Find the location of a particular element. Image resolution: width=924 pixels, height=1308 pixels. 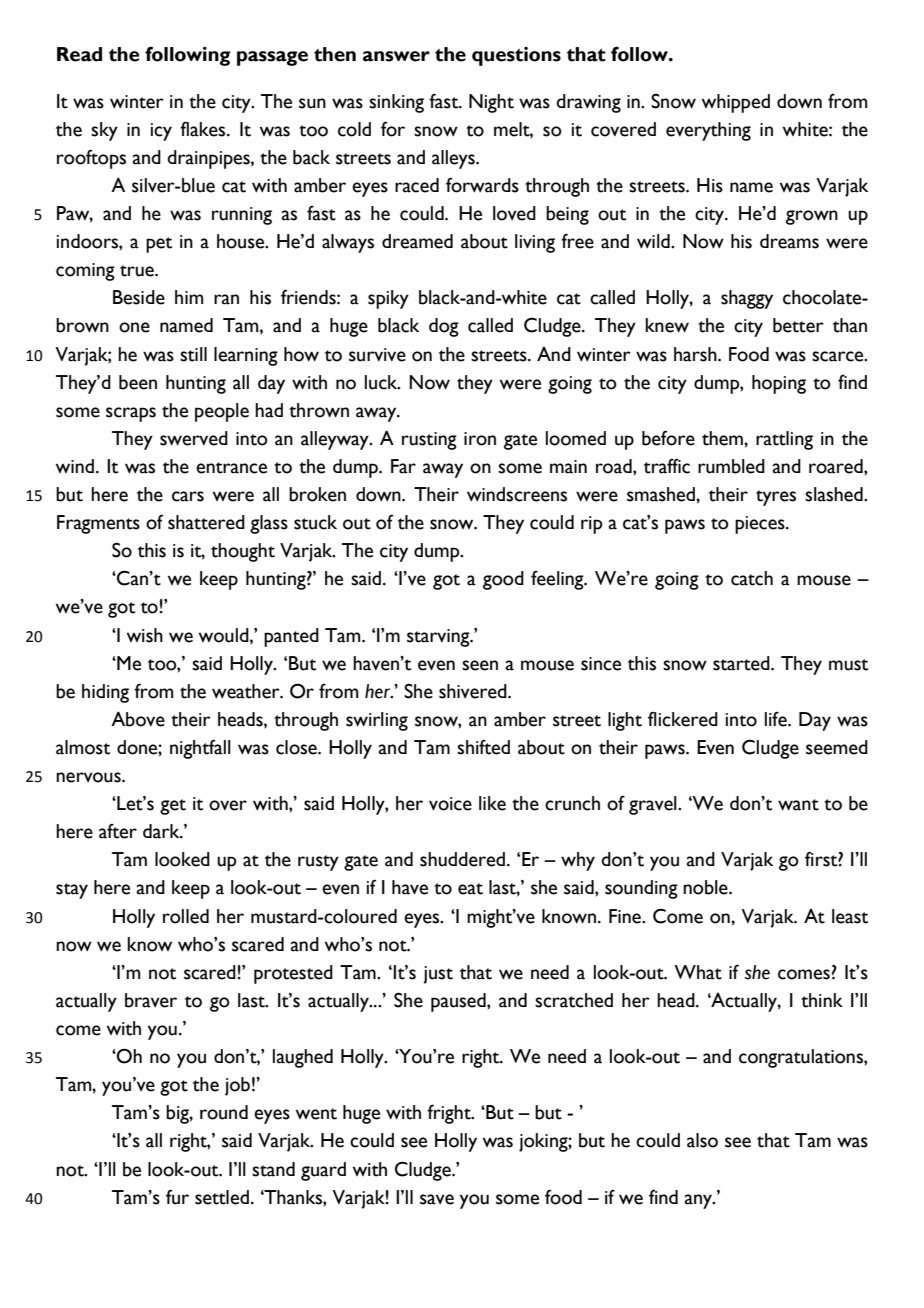

noble is located at coordinates (706, 887).
